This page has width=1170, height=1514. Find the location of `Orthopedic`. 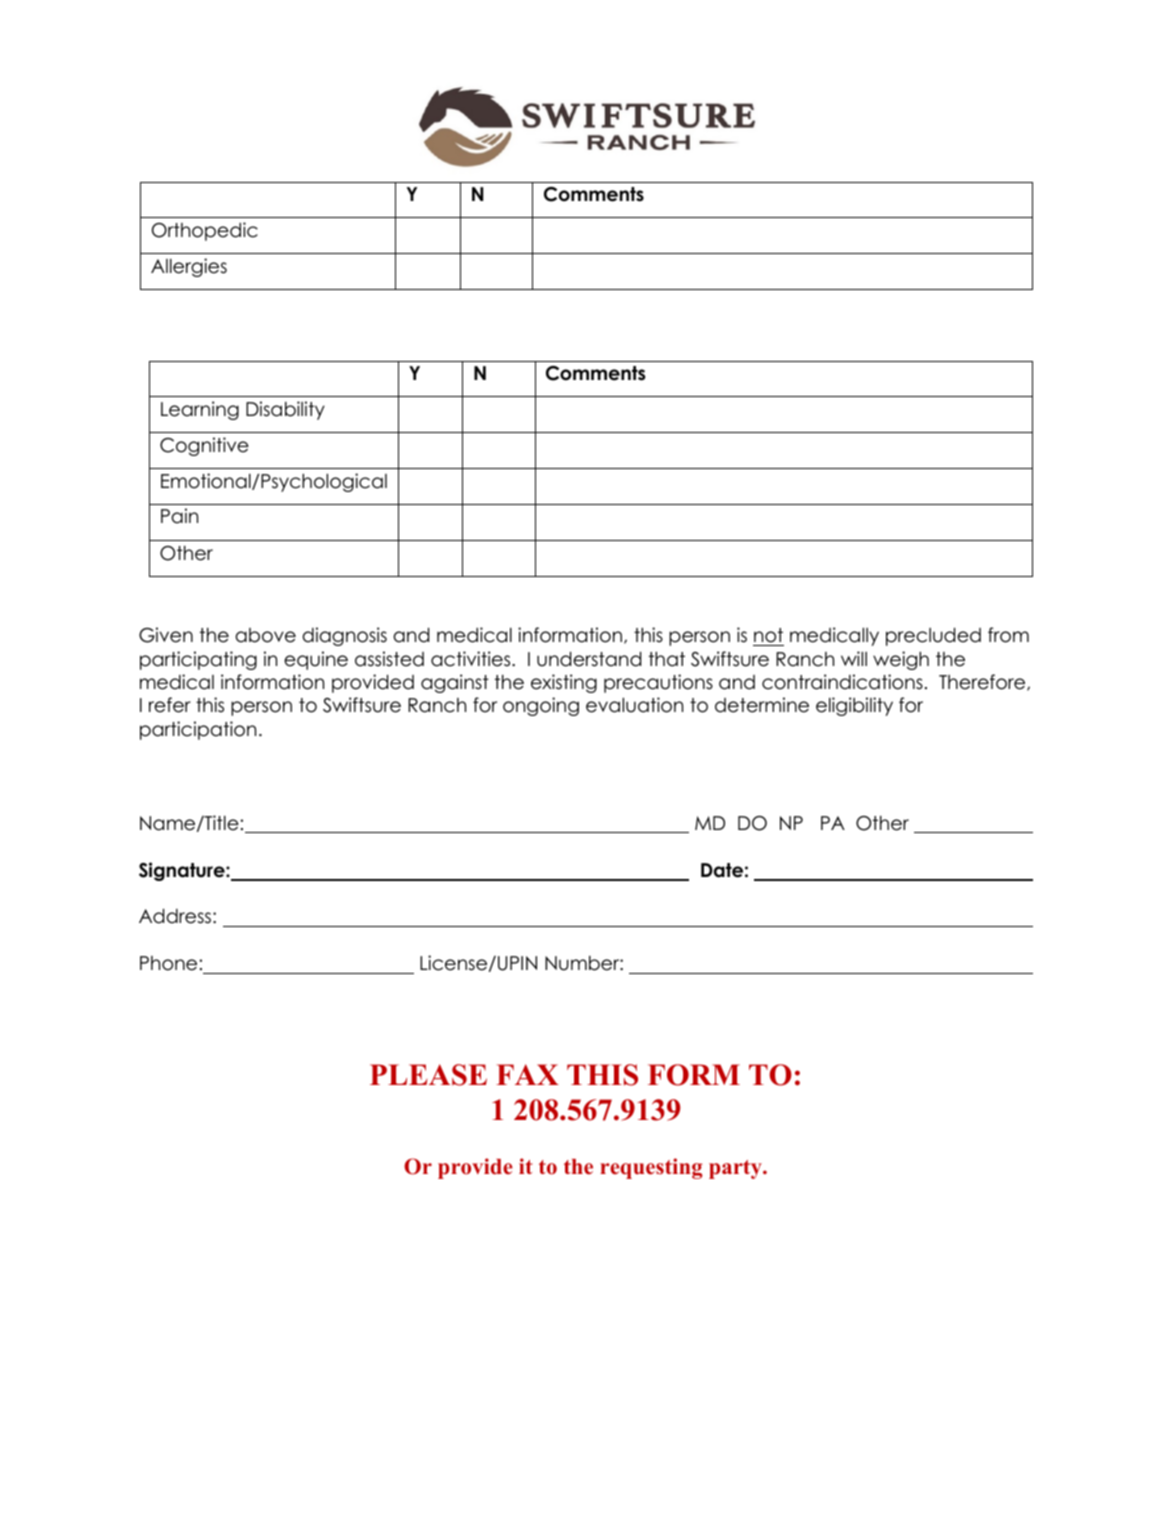

Orthopedic is located at coordinates (205, 231).
